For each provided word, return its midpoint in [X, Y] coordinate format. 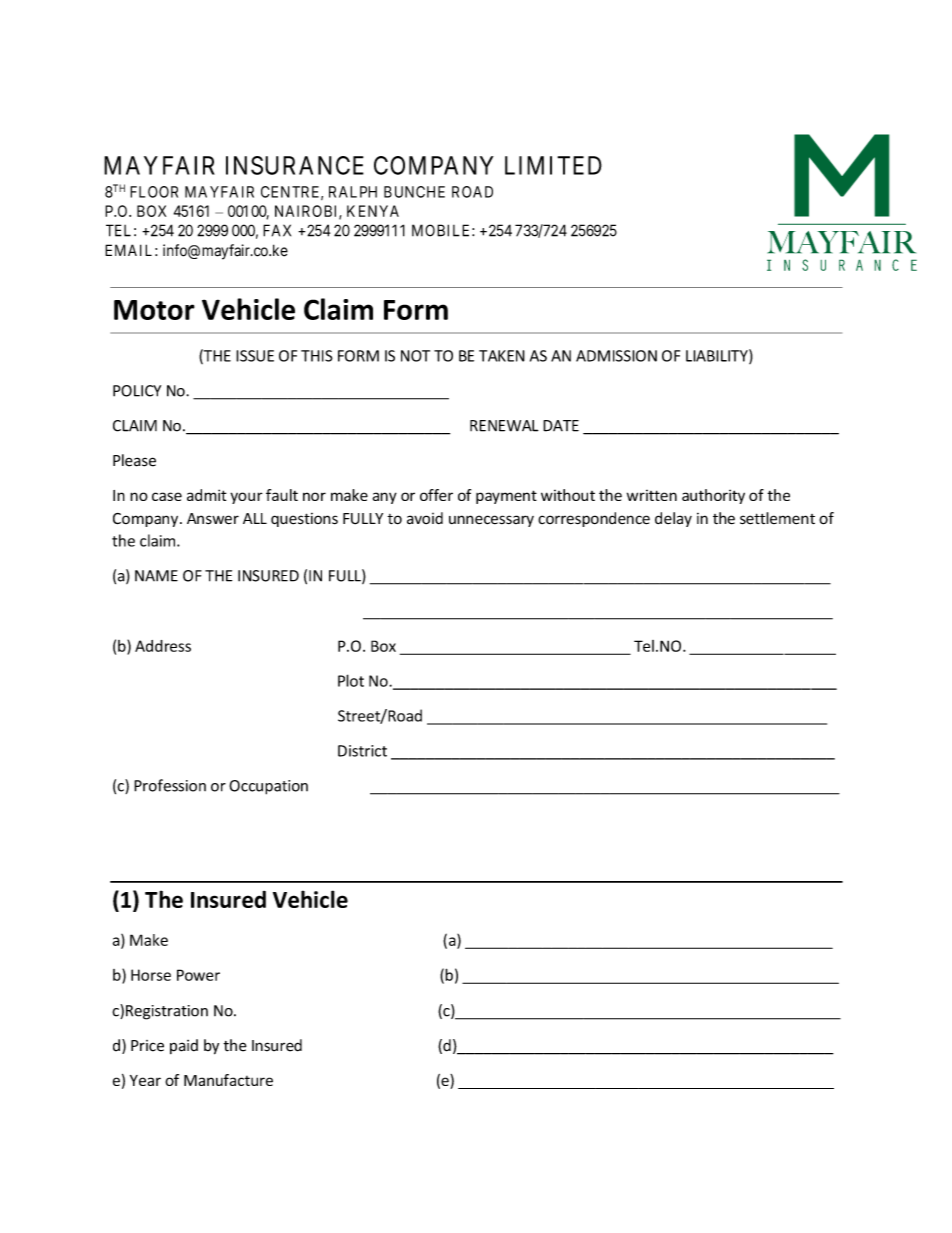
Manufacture [228, 1080]
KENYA [373, 211]
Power [198, 975]
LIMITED [553, 165]
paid [184, 1046]
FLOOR [154, 192]
